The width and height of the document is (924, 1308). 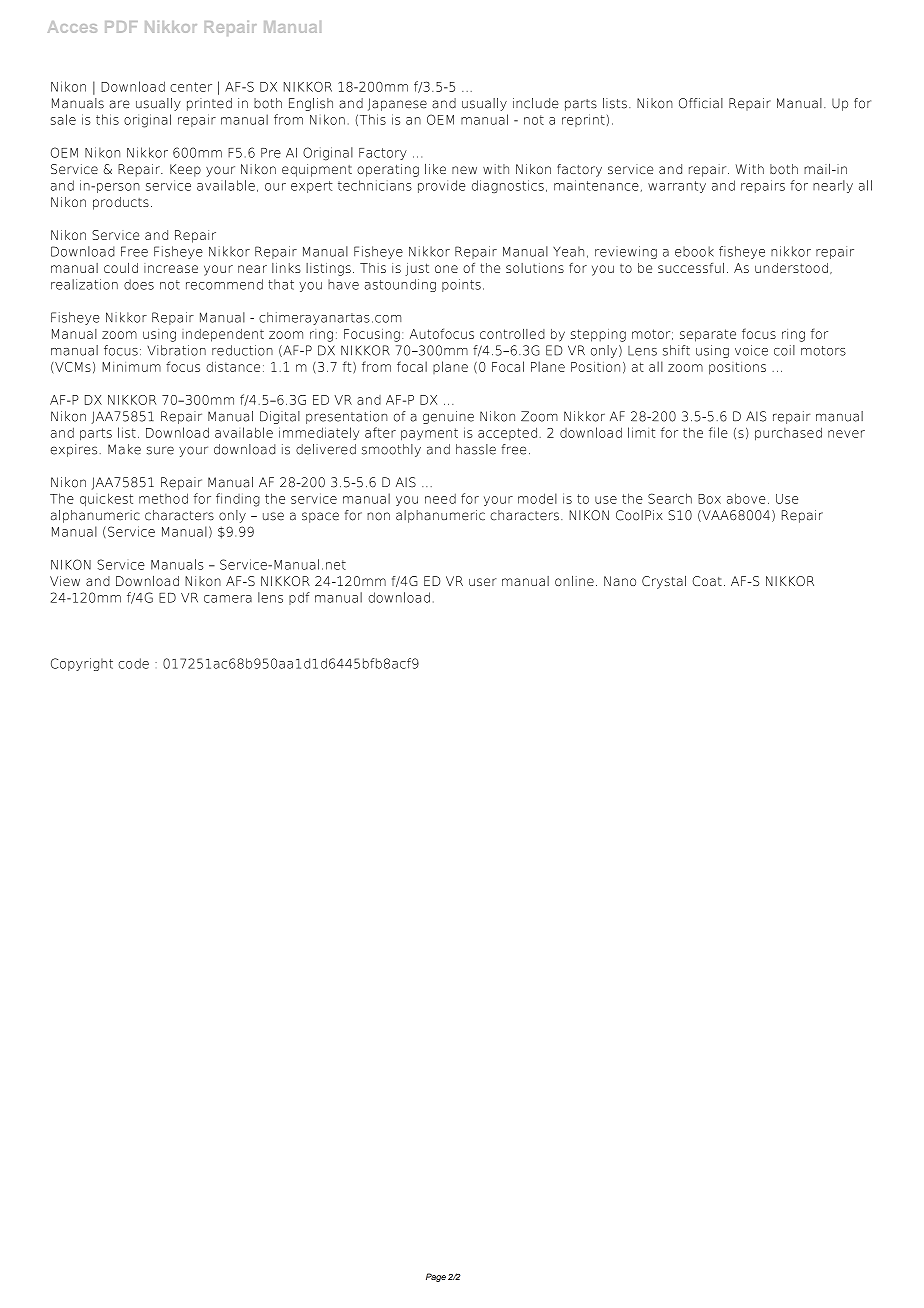 I want to click on Vibration, so click(x=176, y=350).
